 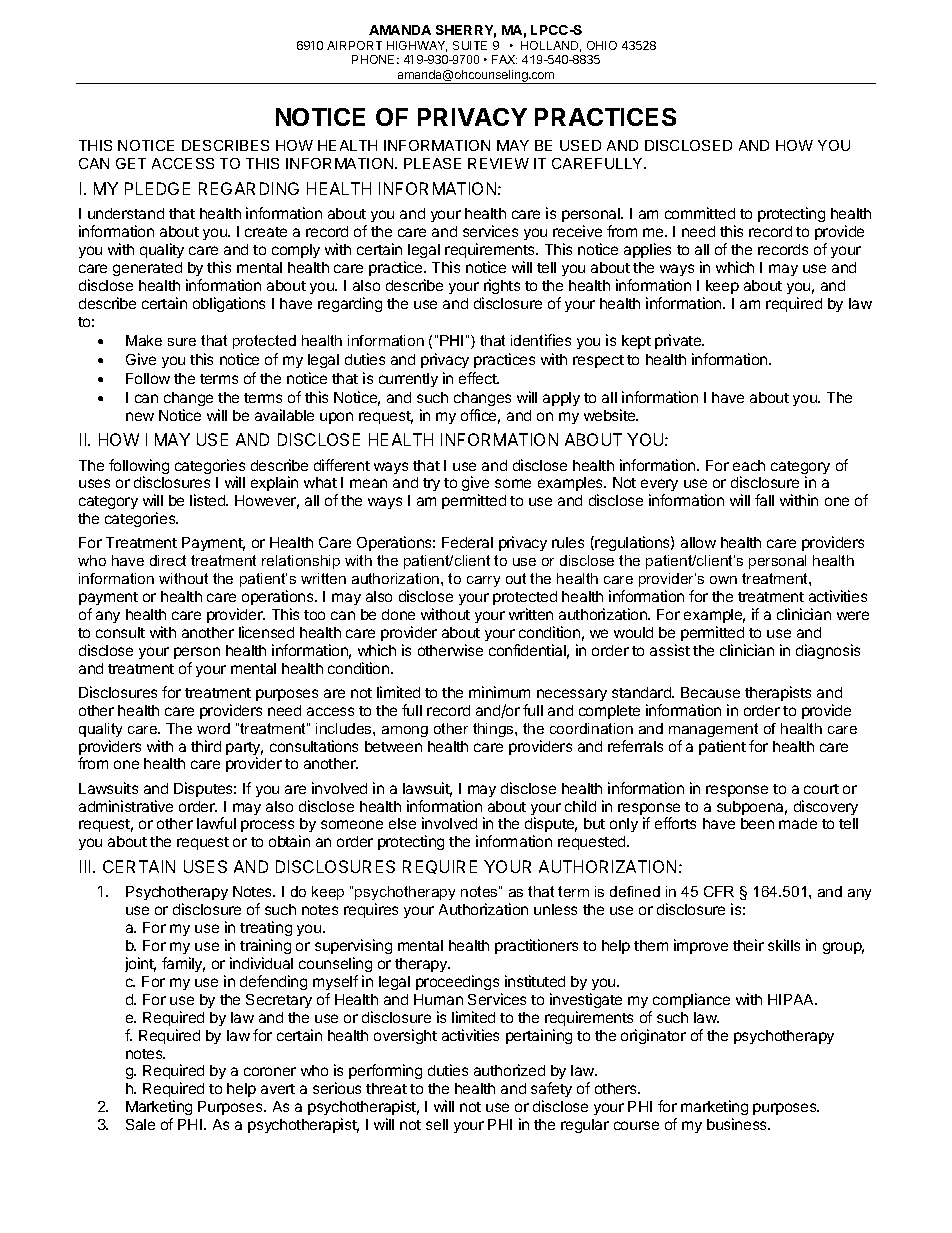 I want to click on Sale, so click(x=140, y=1124).
